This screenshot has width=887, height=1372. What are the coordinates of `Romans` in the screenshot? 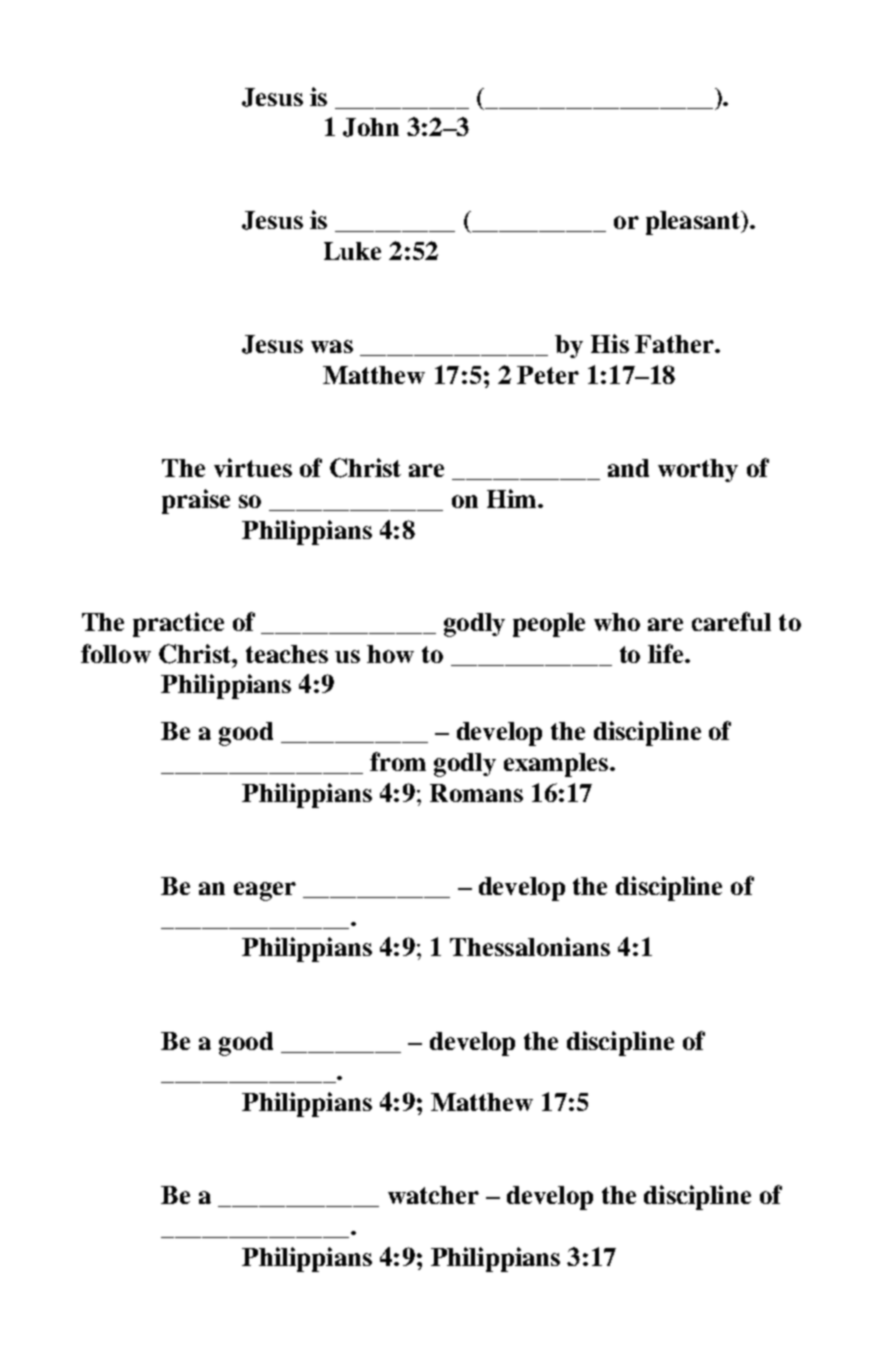 It's located at (476, 793).
